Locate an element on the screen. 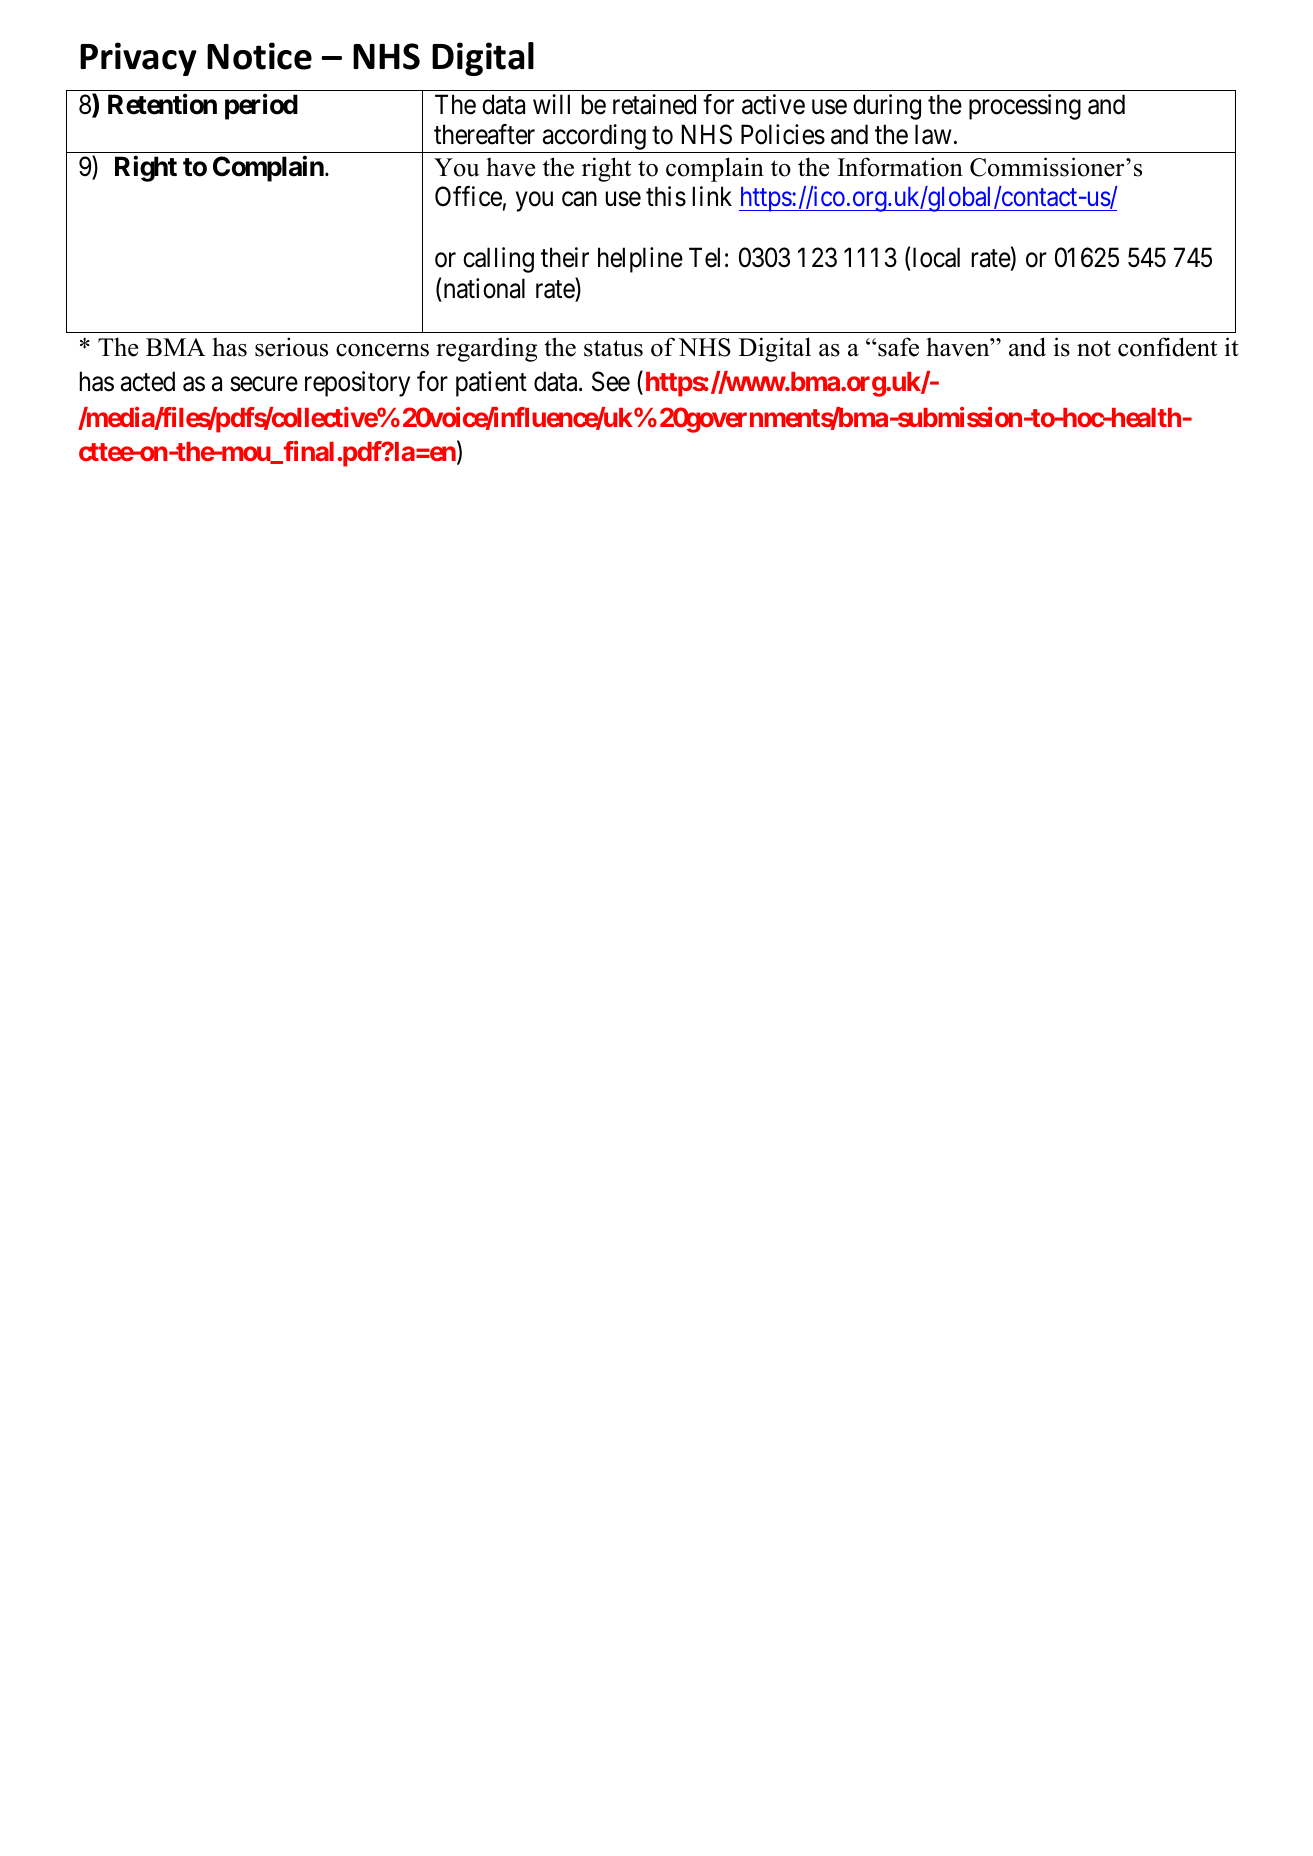 The height and width of the screenshot is (1856, 1313). See is located at coordinates (611, 381).
